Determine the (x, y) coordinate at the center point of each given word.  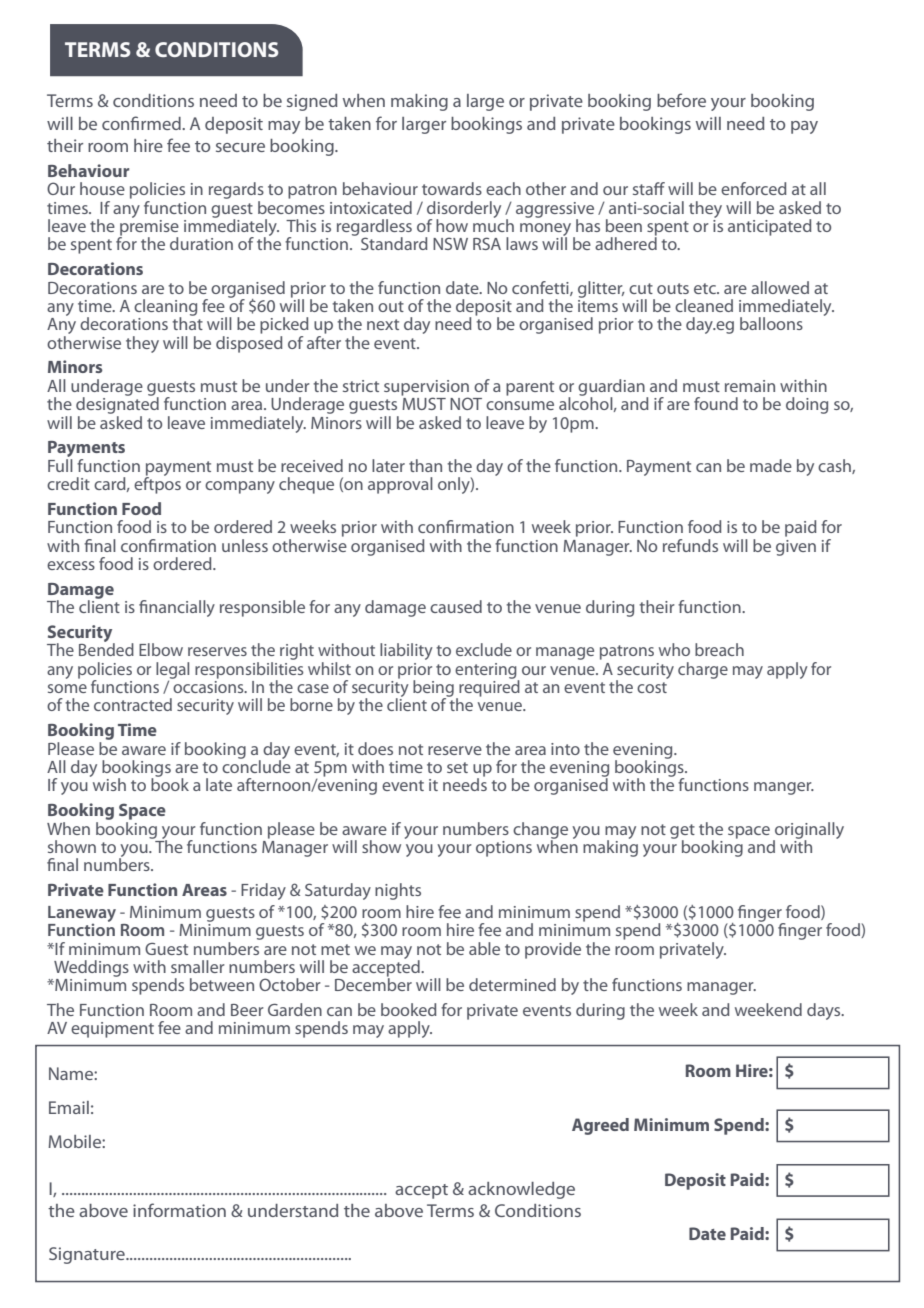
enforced (754, 188)
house (102, 188)
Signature (88, 1255)
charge (703, 670)
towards (452, 188)
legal (172, 671)
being (433, 689)
